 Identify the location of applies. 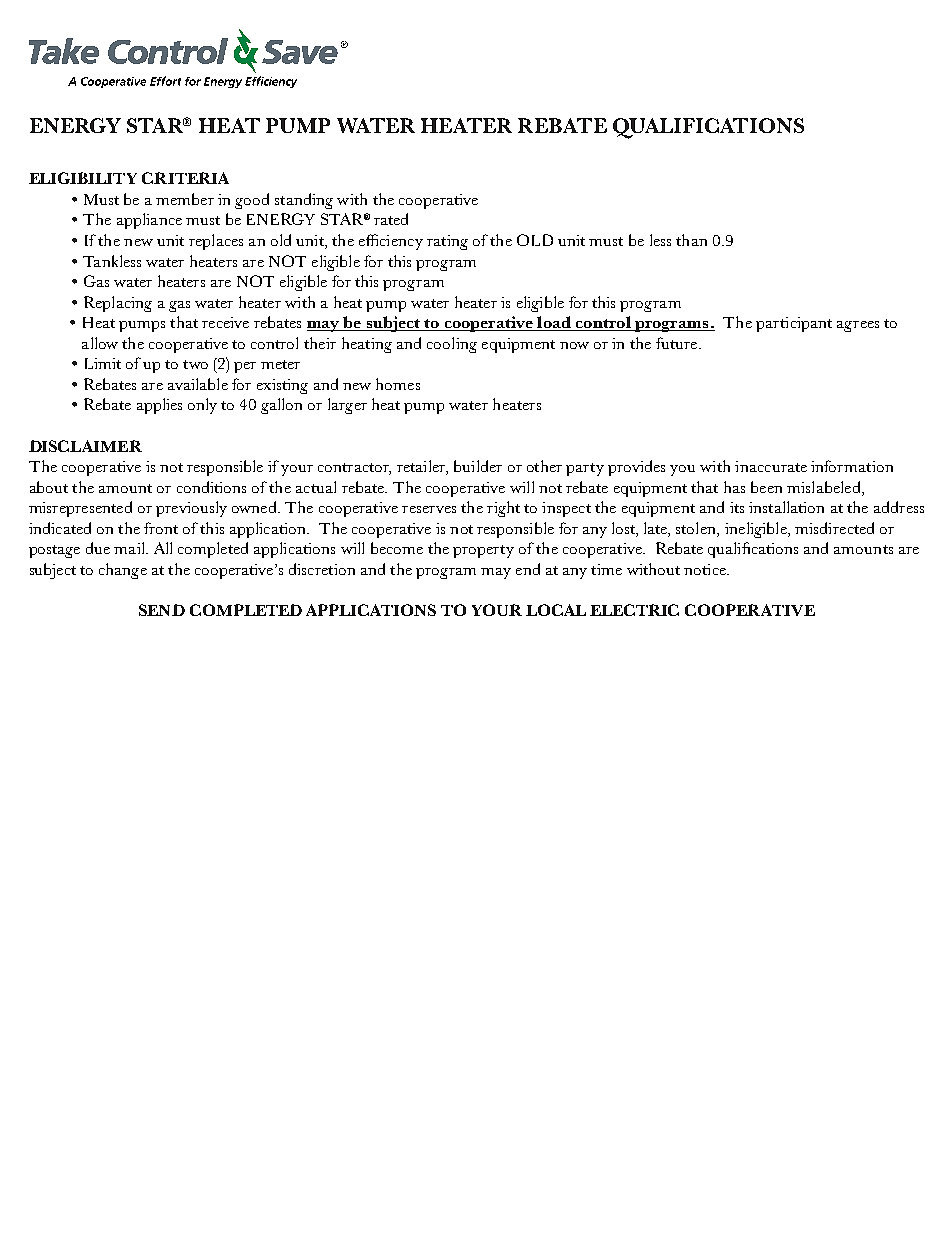
(159, 406).
